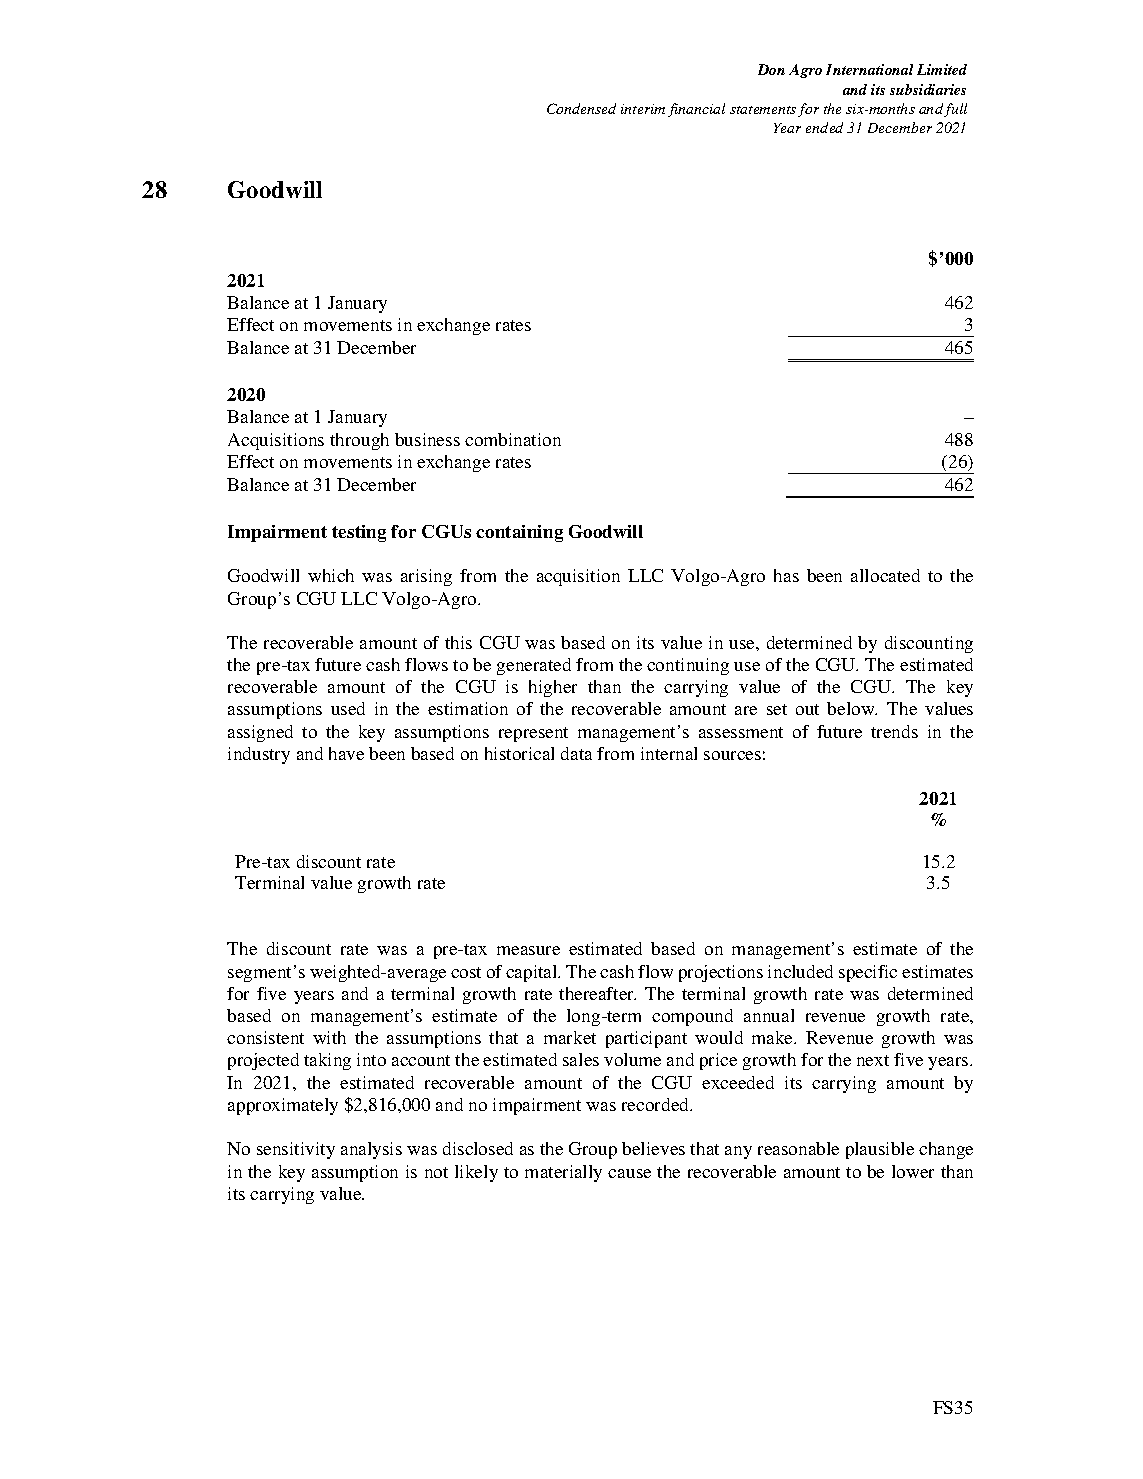 The height and width of the screenshot is (1479, 1143). I want to click on continuing, so click(688, 666).
